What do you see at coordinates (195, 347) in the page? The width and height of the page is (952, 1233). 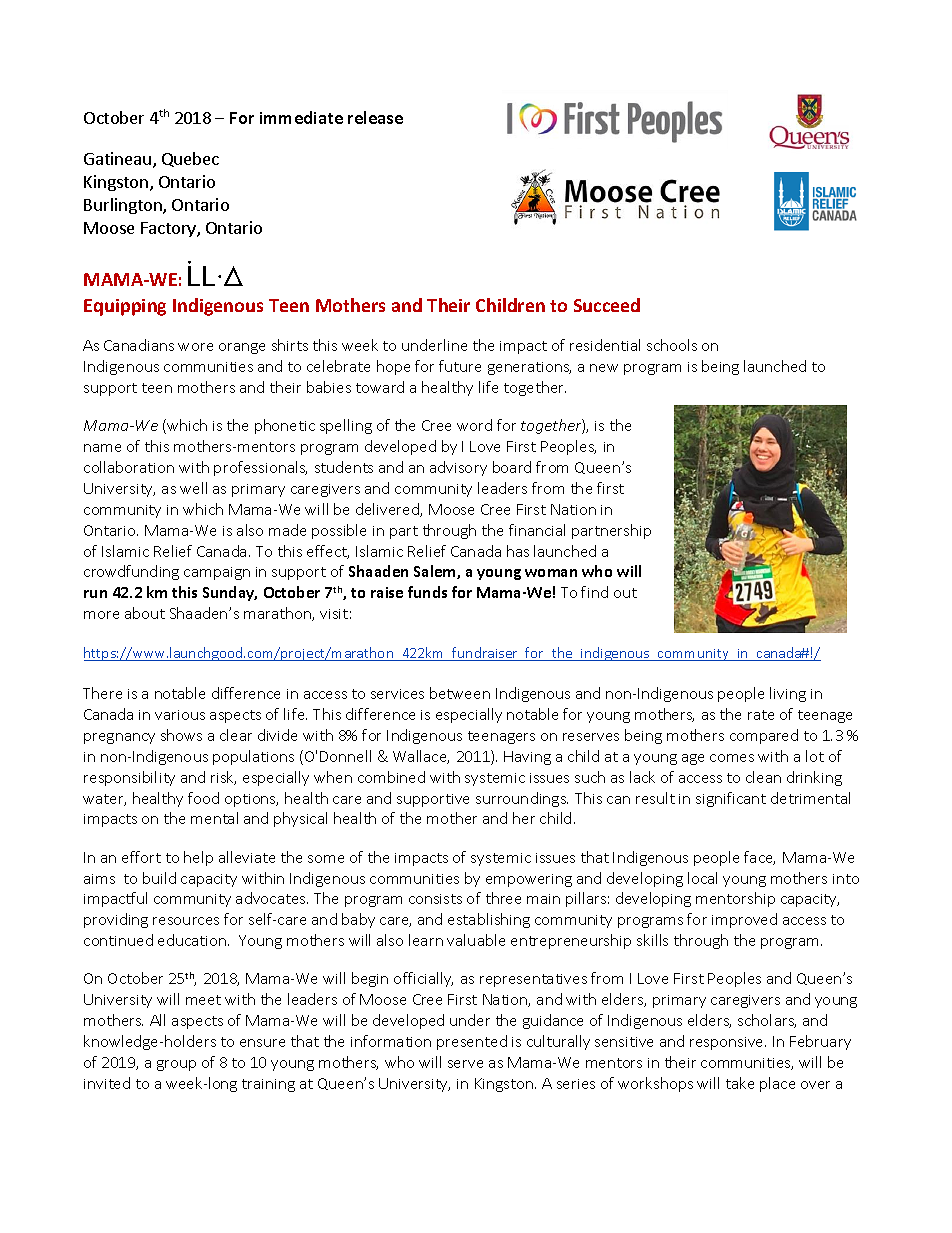 I see `wore` at bounding box center [195, 347].
